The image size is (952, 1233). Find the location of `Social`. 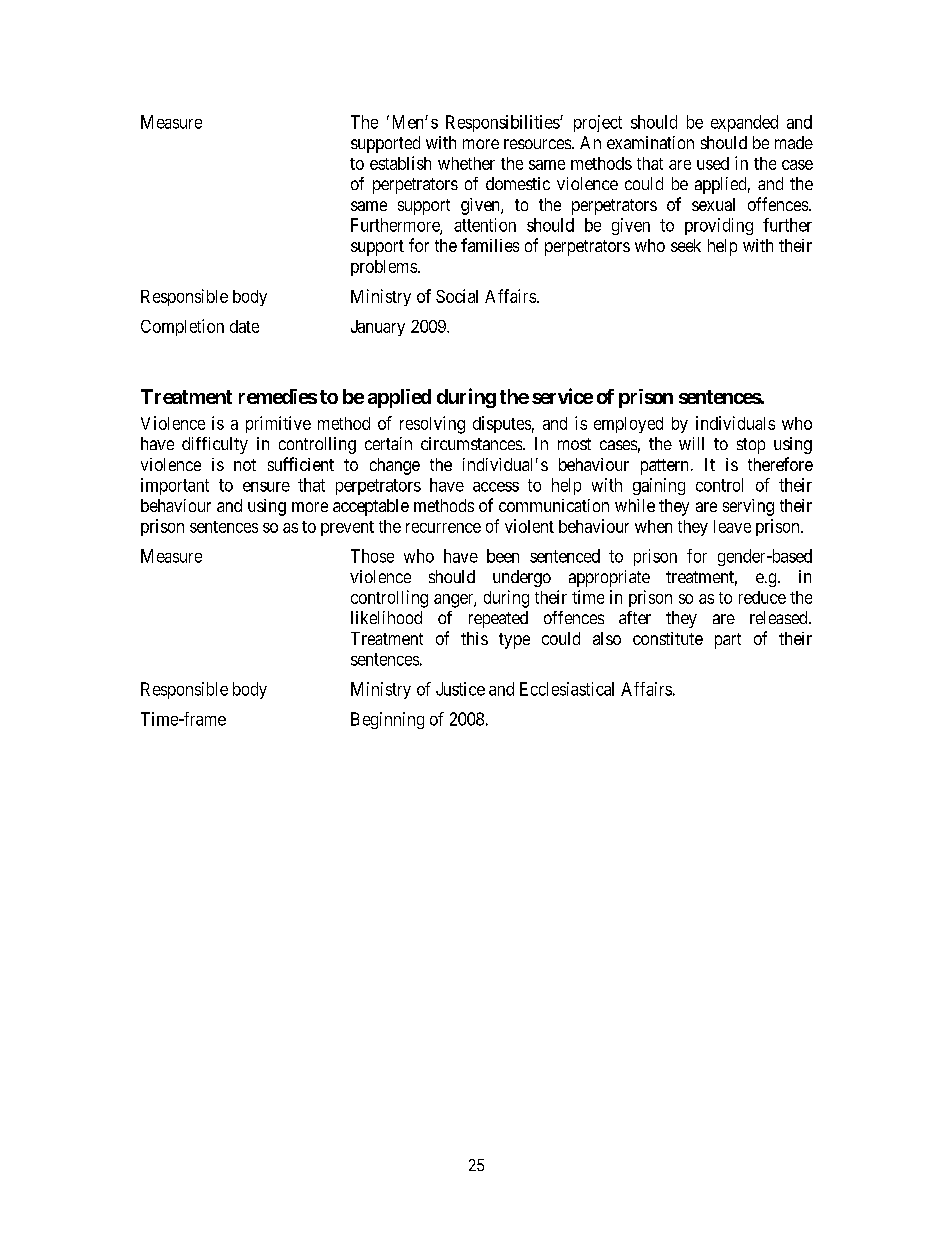

Social is located at coordinates (457, 296).
